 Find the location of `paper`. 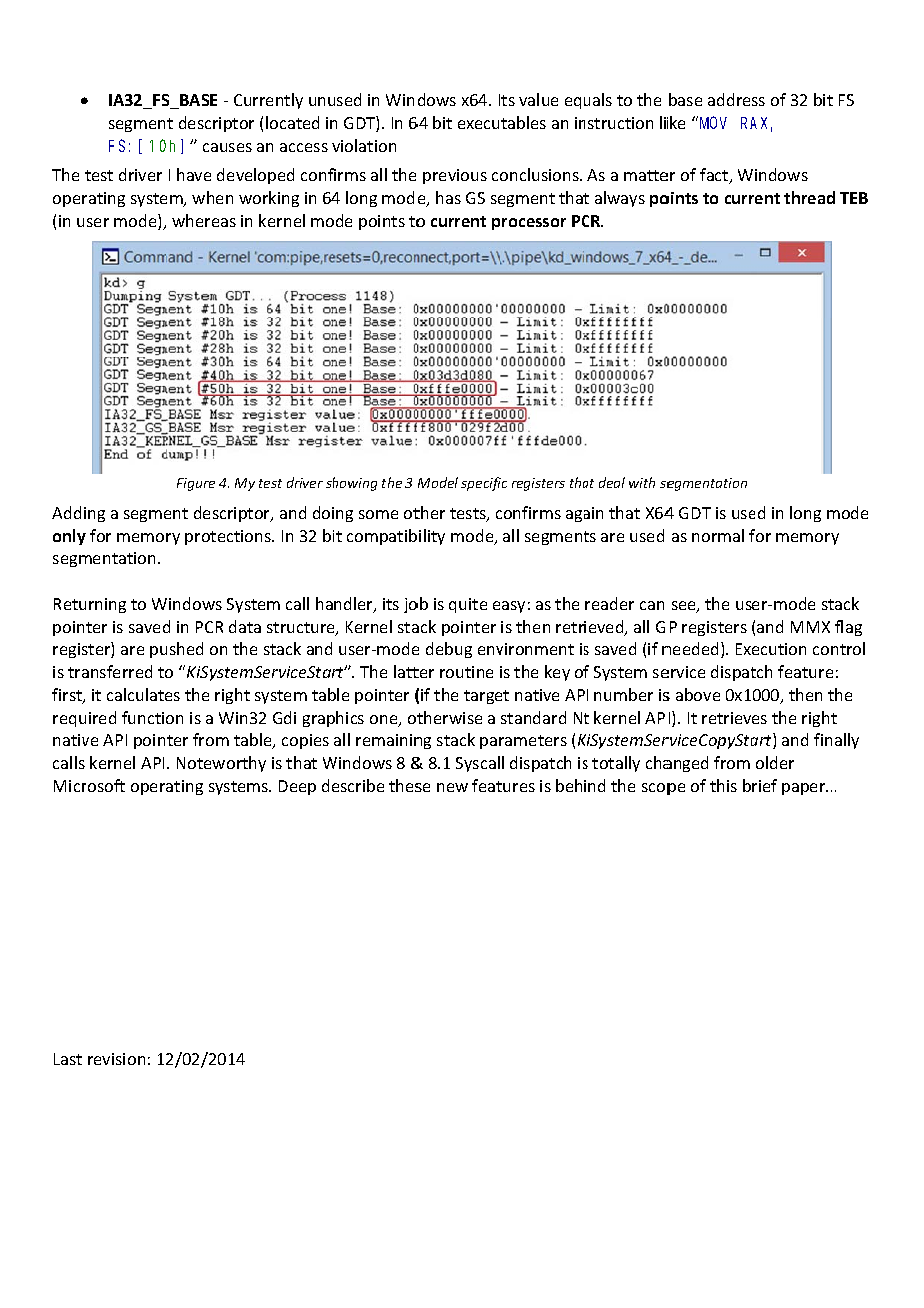

paper is located at coordinates (805, 789).
